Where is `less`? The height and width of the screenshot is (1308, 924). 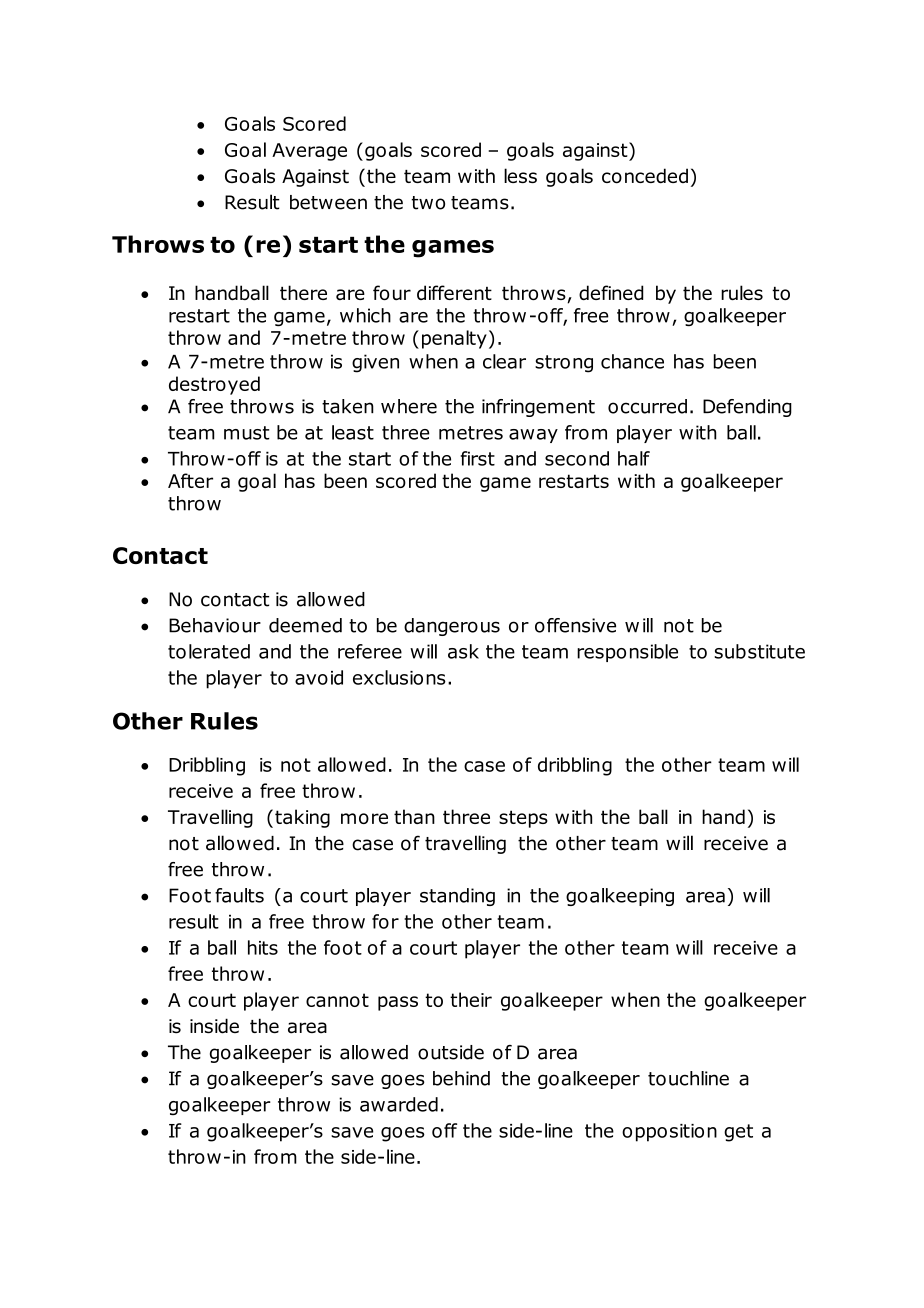 less is located at coordinates (520, 175).
